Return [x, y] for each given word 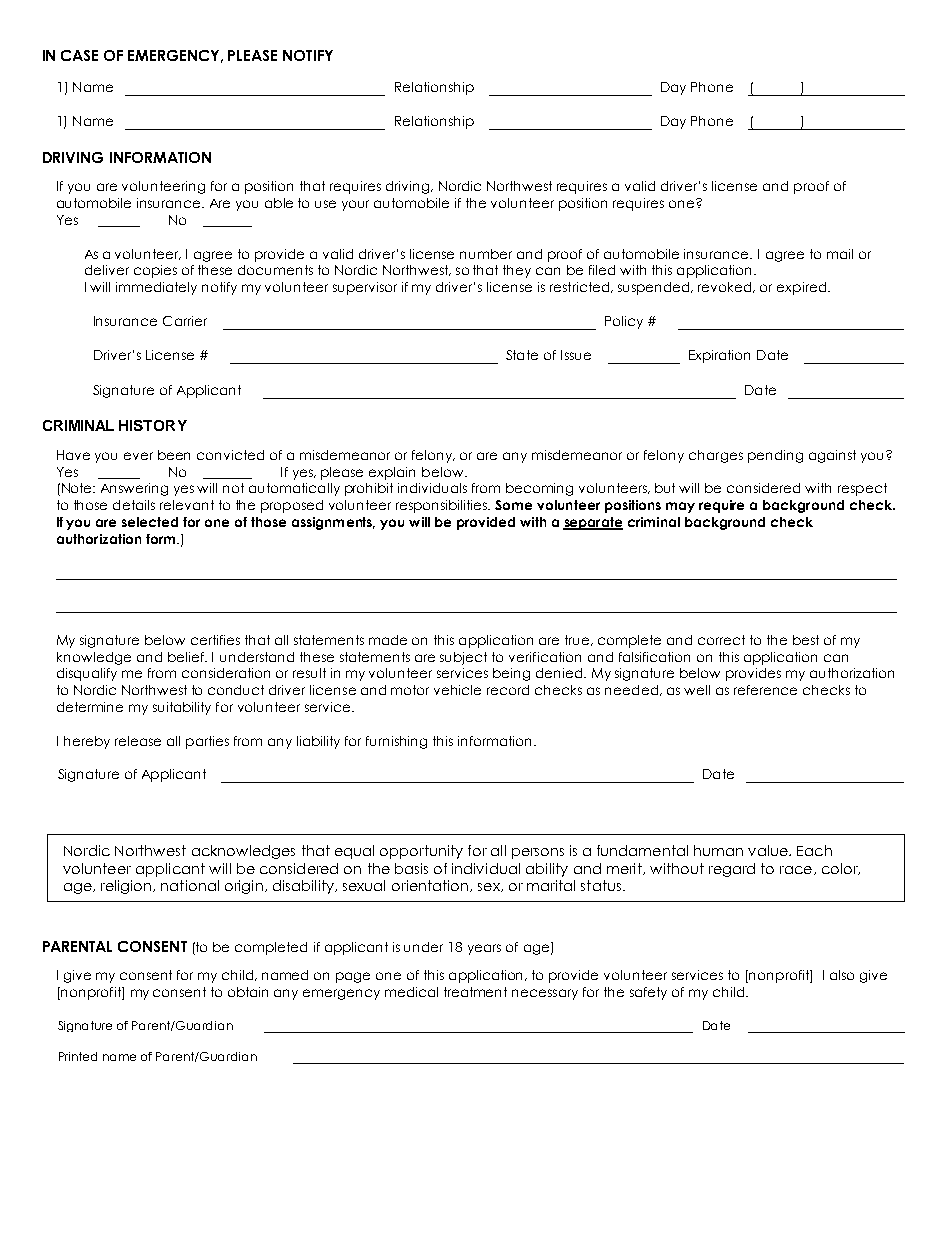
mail [840, 254]
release [138, 741]
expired [803, 288]
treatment [475, 992]
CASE [79, 55]
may [680, 507]
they [517, 271]
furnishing [396, 742]
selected [150, 522]
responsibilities [443, 506]
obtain [248, 992]
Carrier [185, 321]
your [355, 205]
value [769, 850]
